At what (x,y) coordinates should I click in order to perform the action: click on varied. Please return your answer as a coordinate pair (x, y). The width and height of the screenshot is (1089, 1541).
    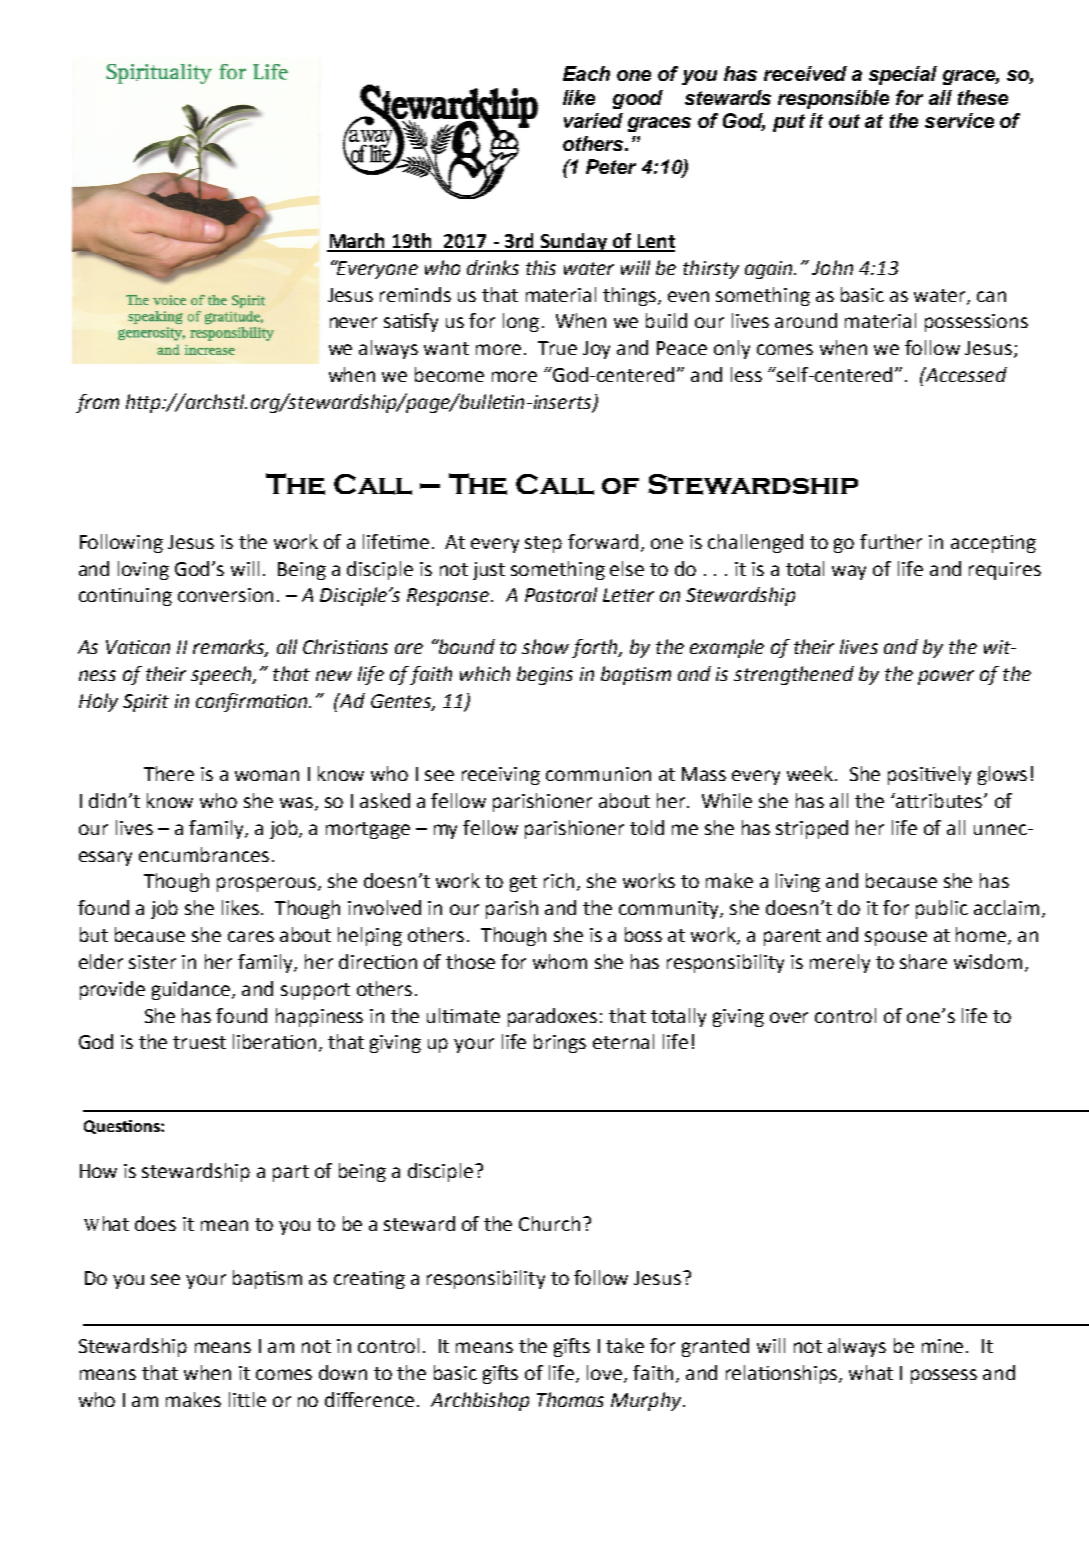
    Looking at the image, I should click on (593, 120).
